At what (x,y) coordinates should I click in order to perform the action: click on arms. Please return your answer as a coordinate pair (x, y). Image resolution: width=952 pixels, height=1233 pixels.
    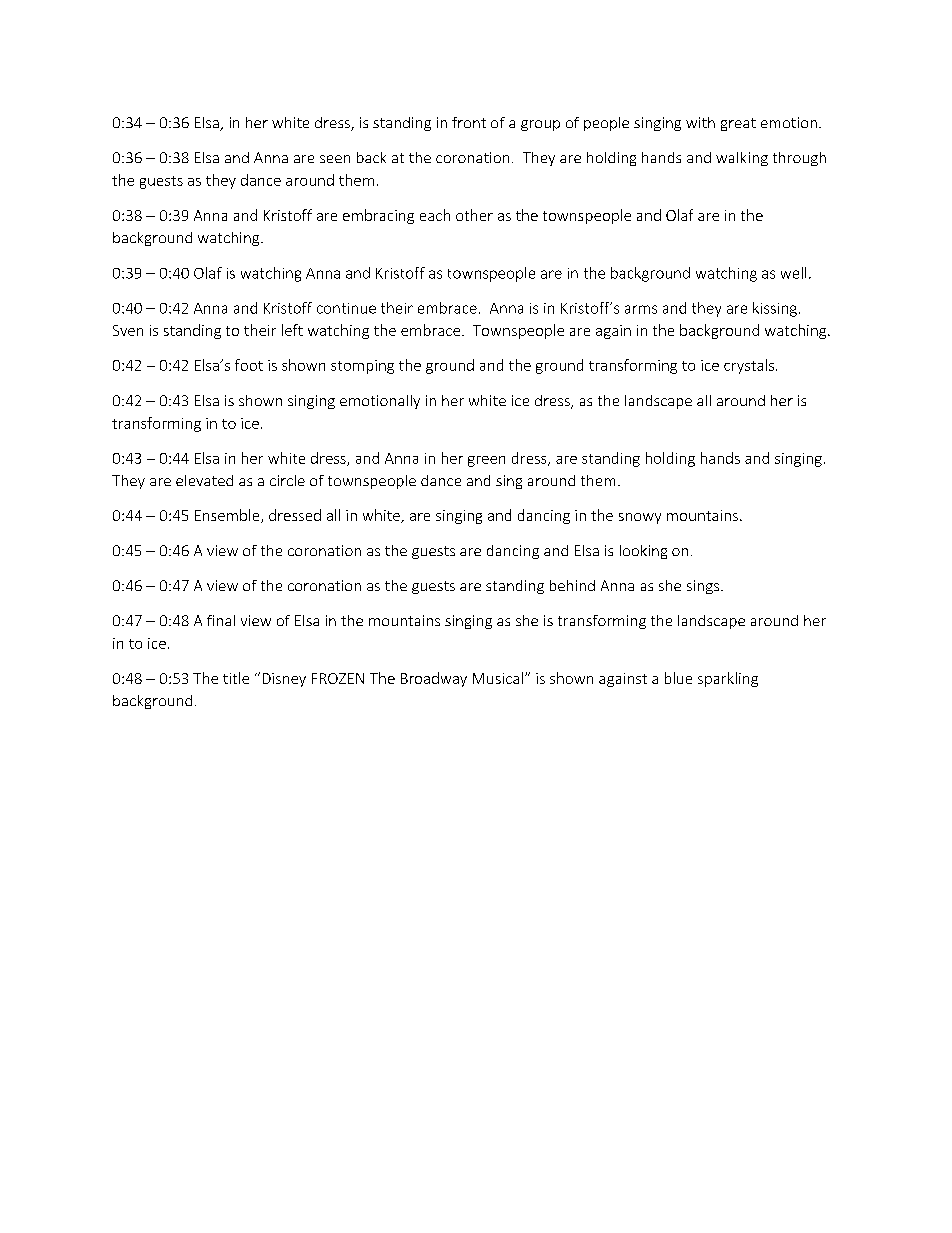
    Looking at the image, I should click on (641, 309).
